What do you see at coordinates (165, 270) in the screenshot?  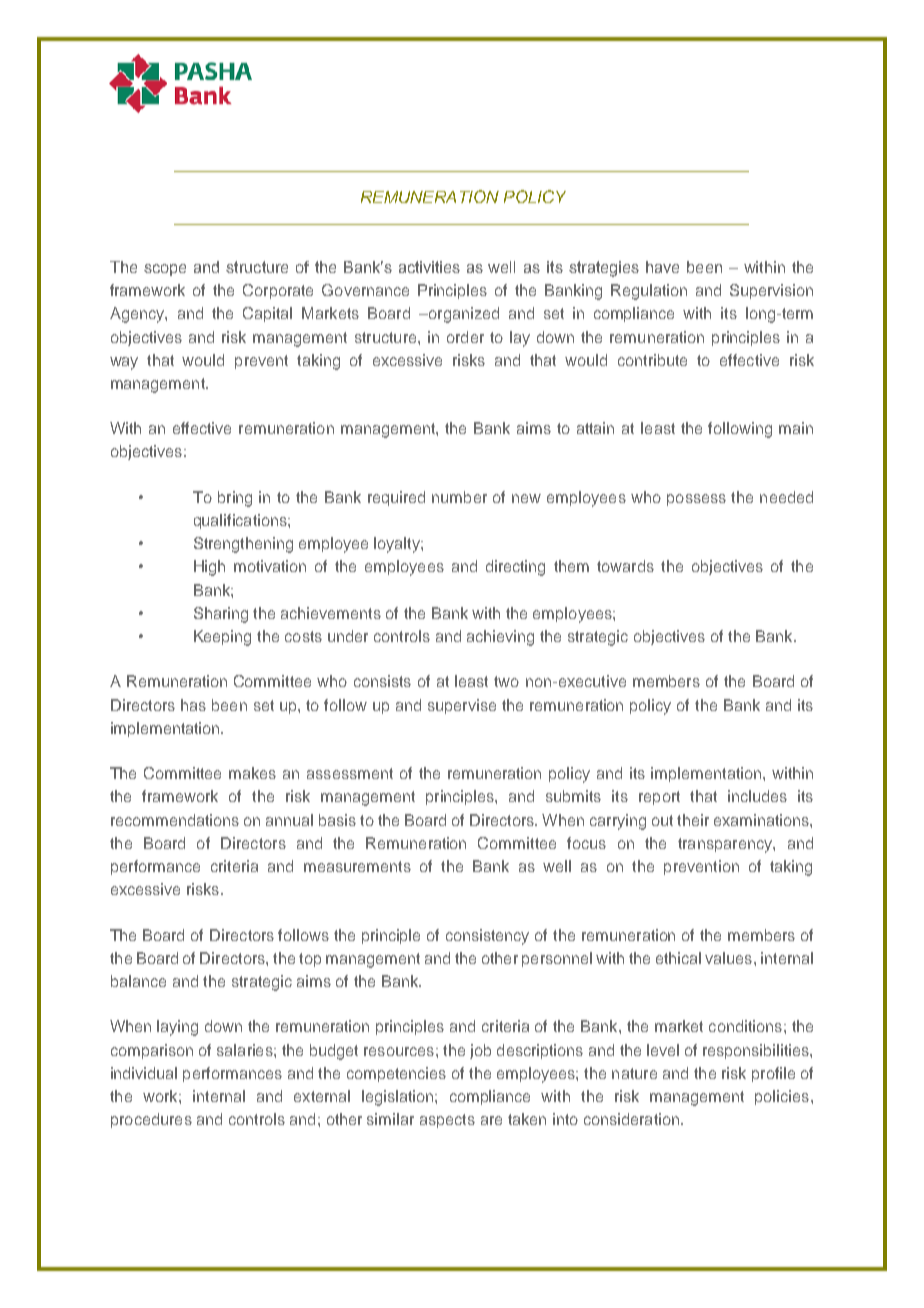 I see `scope` at bounding box center [165, 270].
